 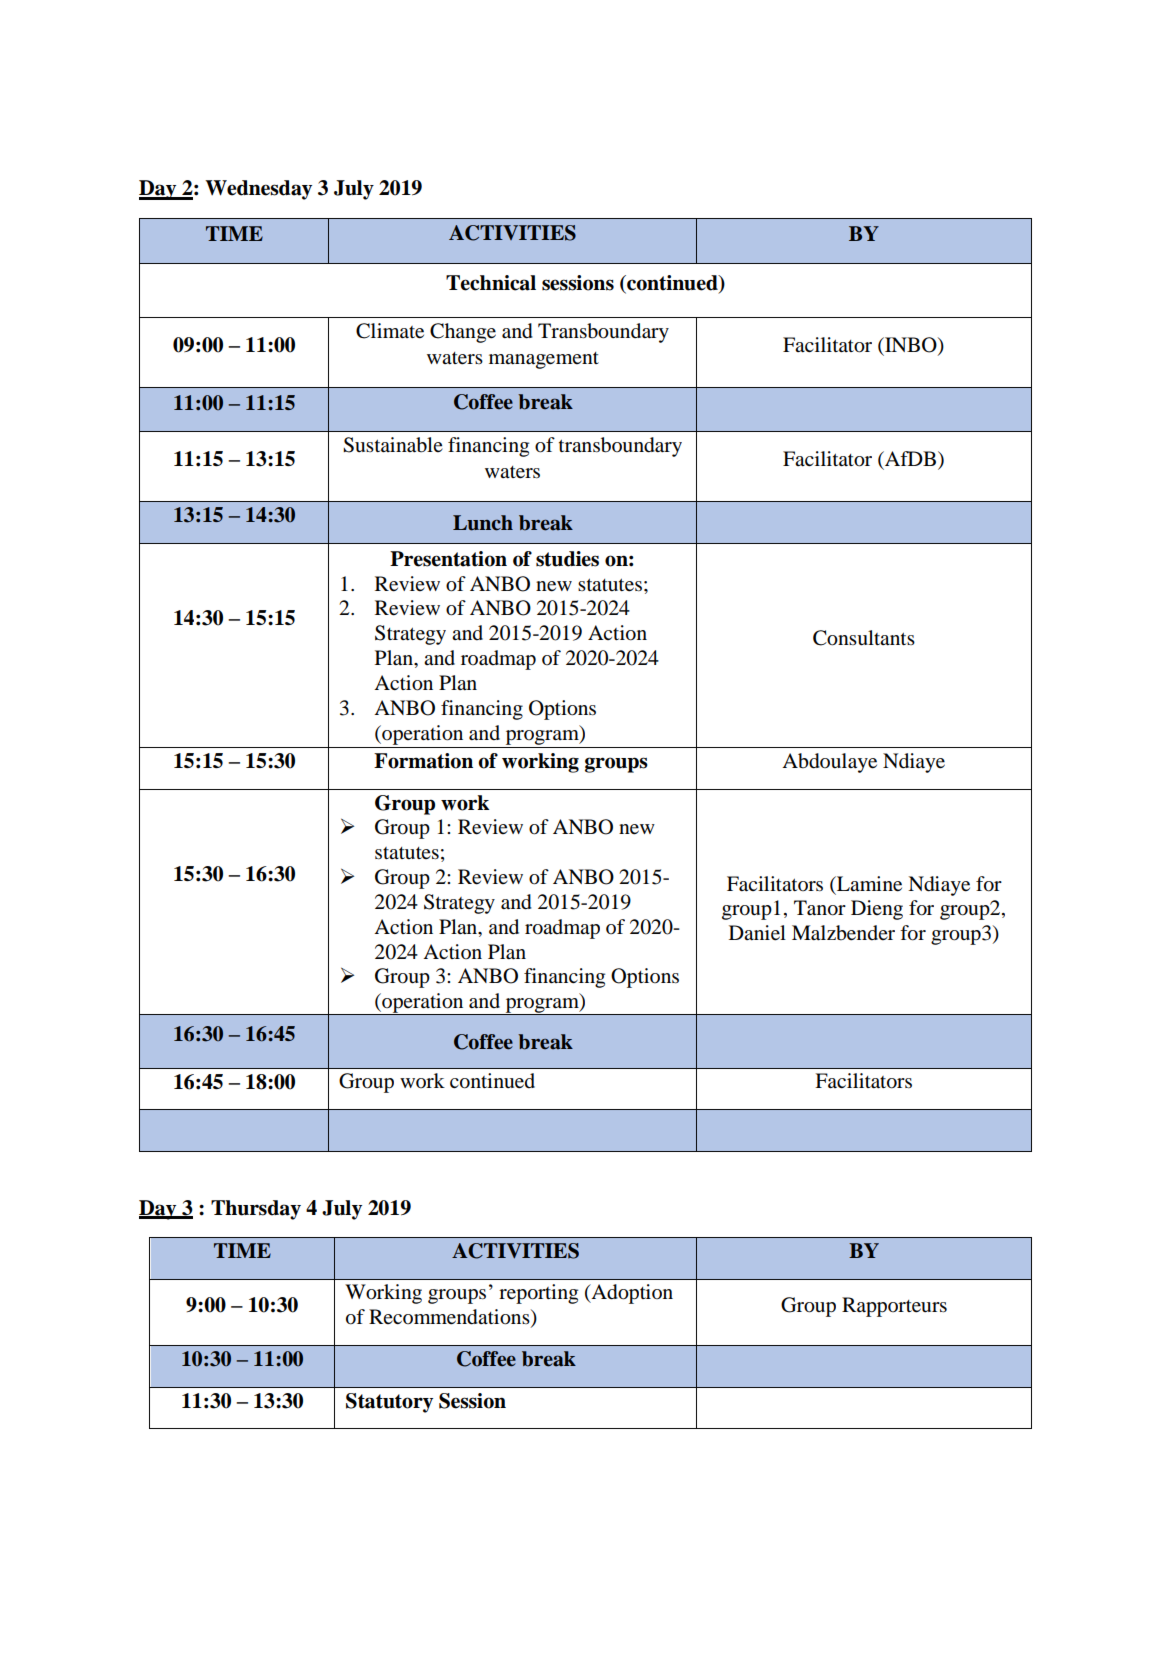 What do you see at coordinates (631, 1294) in the image?
I see `Adoption` at bounding box center [631, 1294].
